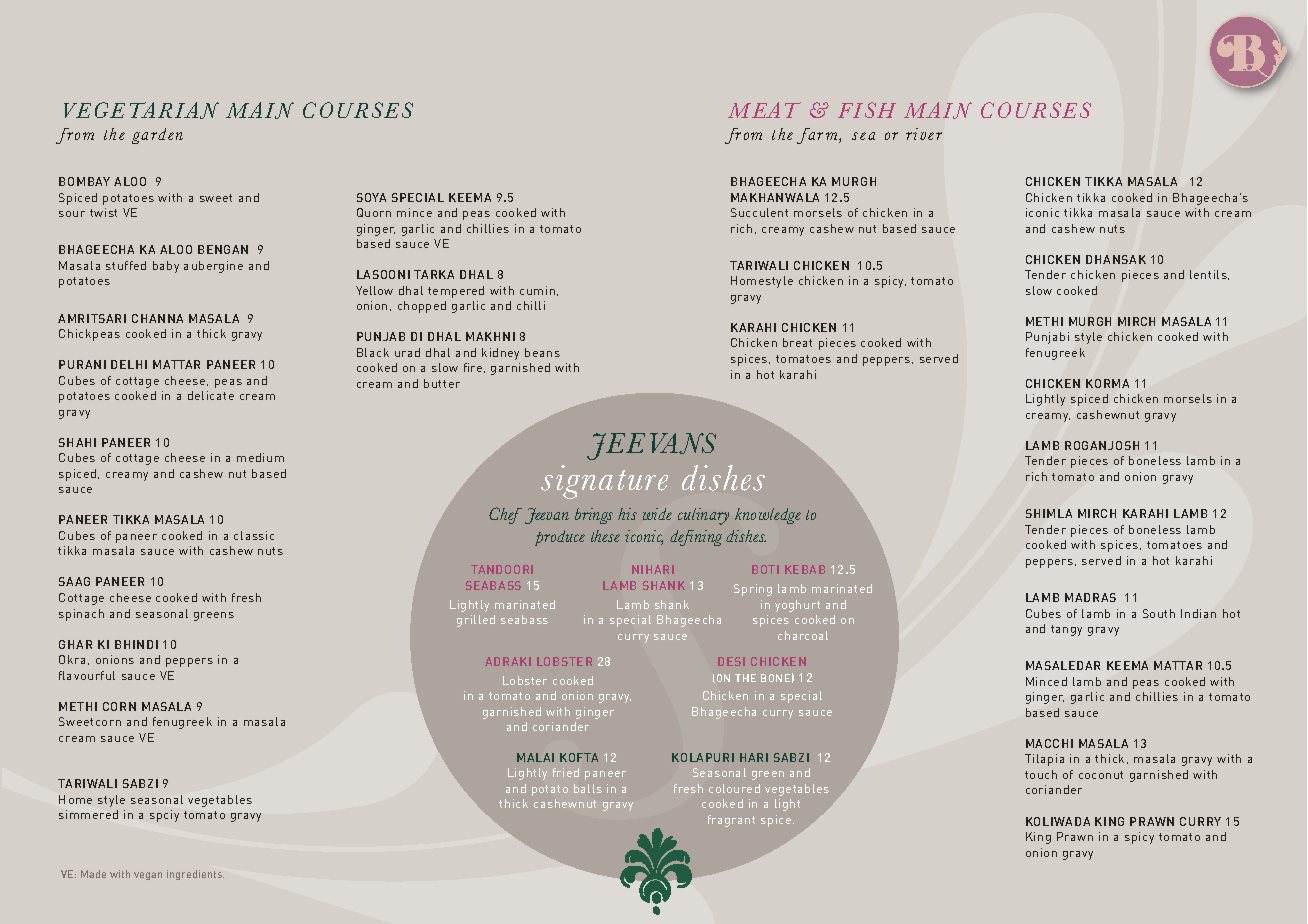 This screenshot has width=1308, height=924. What do you see at coordinates (768, 516) in the screenshot?
I see `knowledge` at bounding box center [768, 516].
